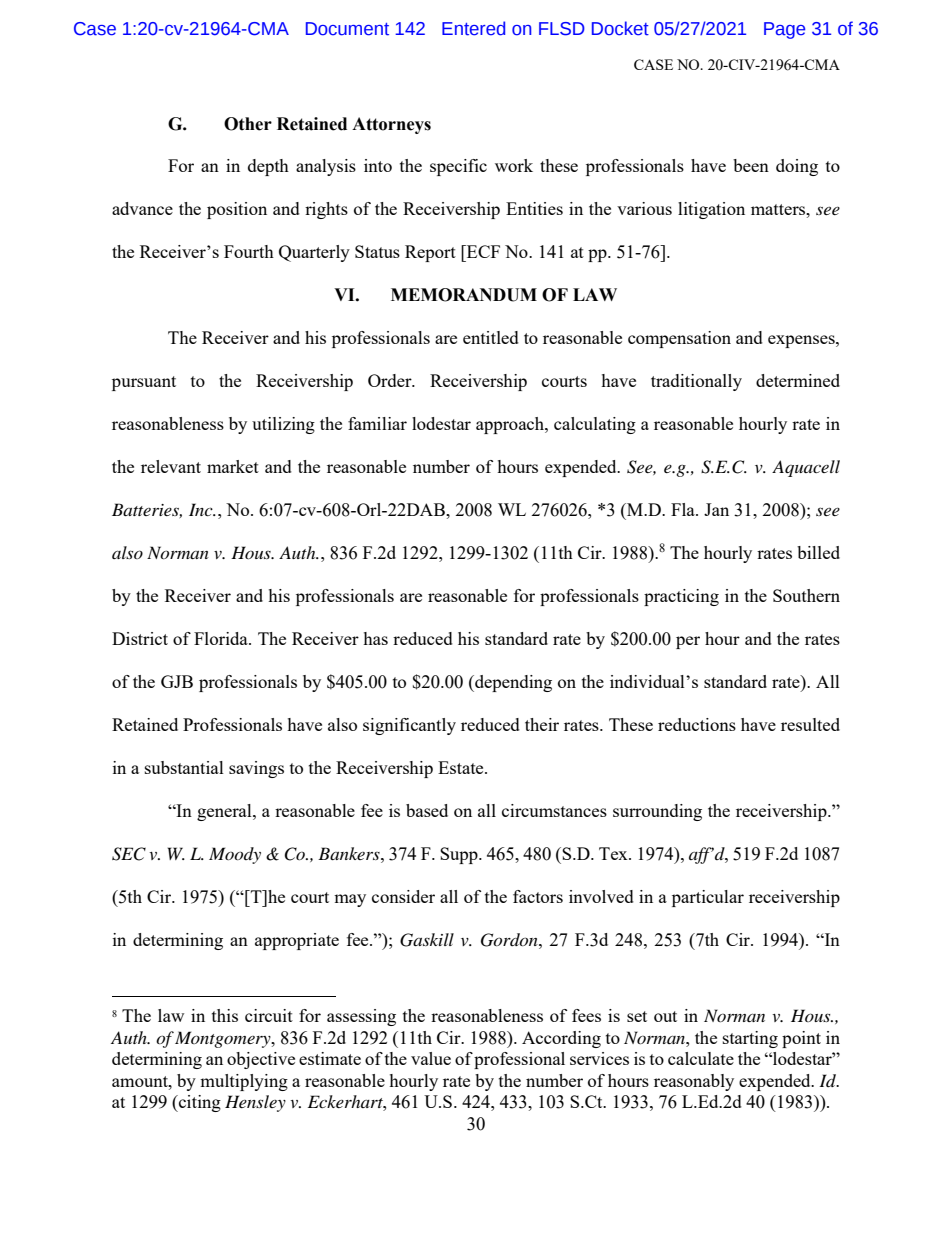 This screenshot has height=1233, width=952. Describe the element at coordinates (473, 28) in the screenshot. I see `Entered` at that location.
